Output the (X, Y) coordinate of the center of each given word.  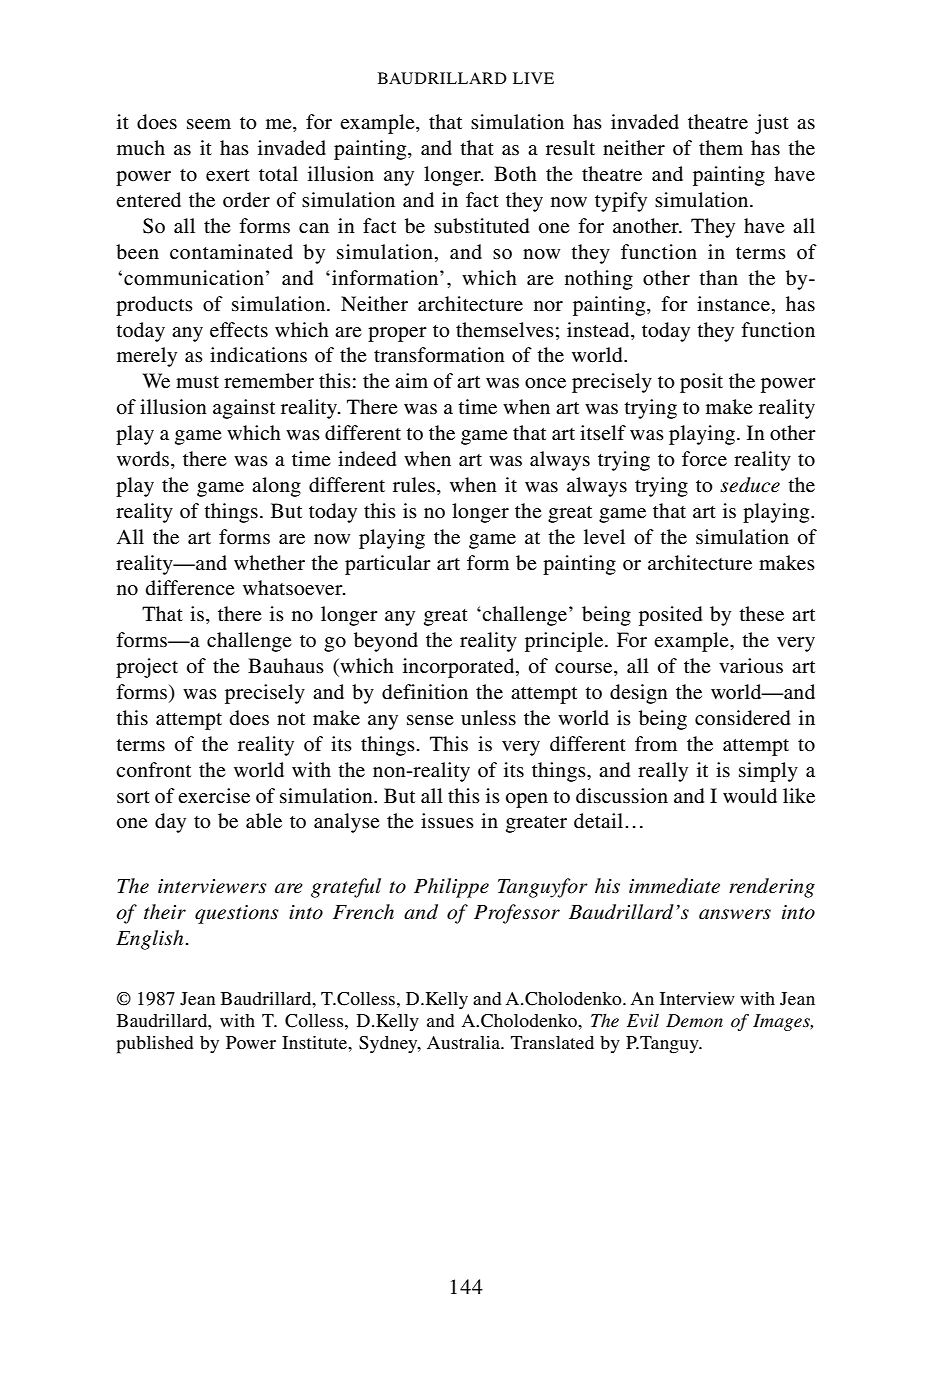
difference (190, 587)
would (750, 796)
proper (397, 334)
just (772, 124)
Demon (694, 1021)
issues (447, 820)
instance (733, 303)
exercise (214, 795)
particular (388, 565)
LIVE (533, 78)
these (761, 613)
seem (209, 124)
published (154, 1045)
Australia (464, 1042)
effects (239, 329)
